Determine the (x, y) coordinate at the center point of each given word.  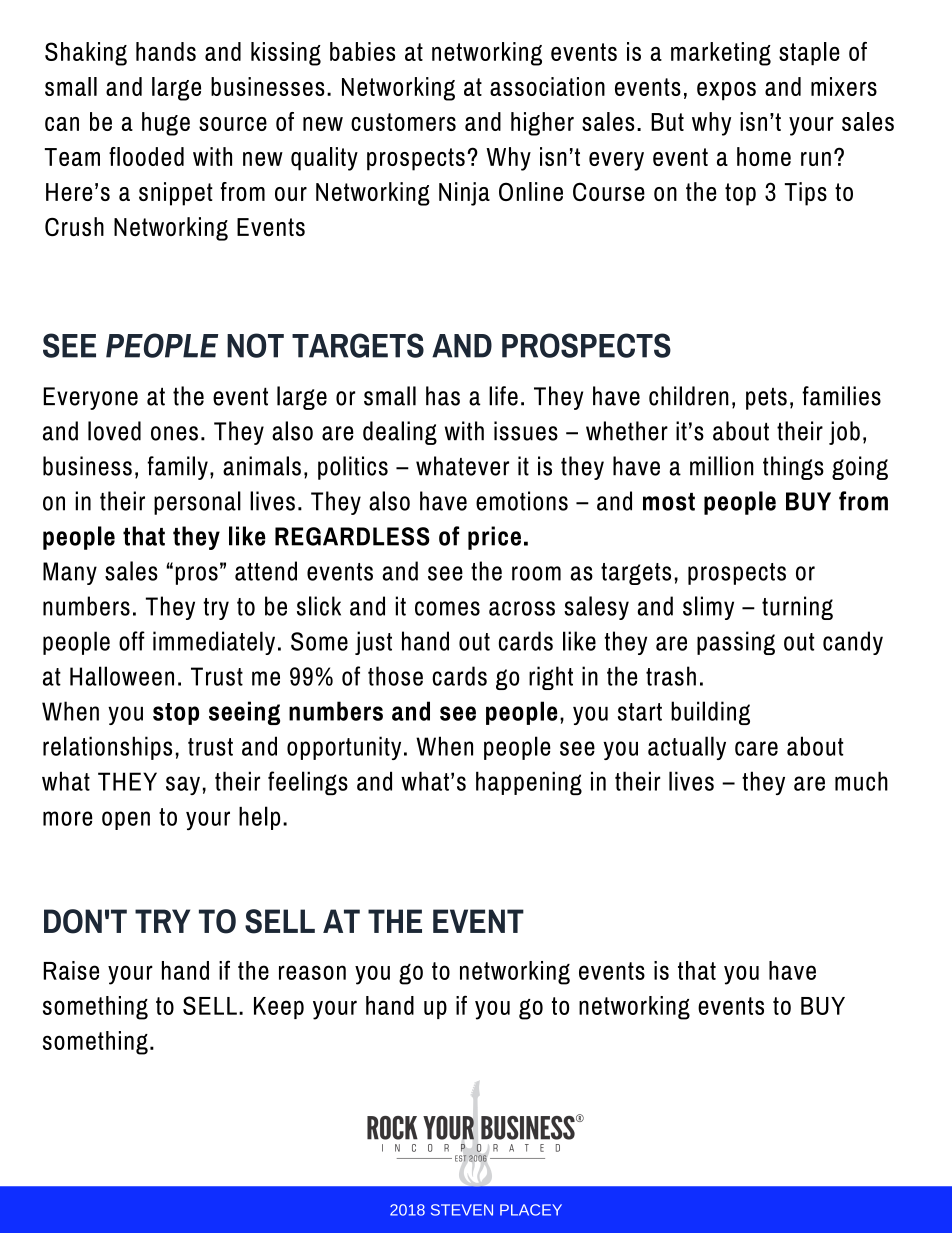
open (126, 820)
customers (403, 122)
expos (726, 91)
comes (447, 608)
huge (166, 124)
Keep (279, 1008)
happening (529, 783)
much (861, 781)
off (132, 641)
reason (312, 972)
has (443, 396)
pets (766, 399)
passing (736, 643)
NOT (255, 345)
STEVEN (462, 1210)
